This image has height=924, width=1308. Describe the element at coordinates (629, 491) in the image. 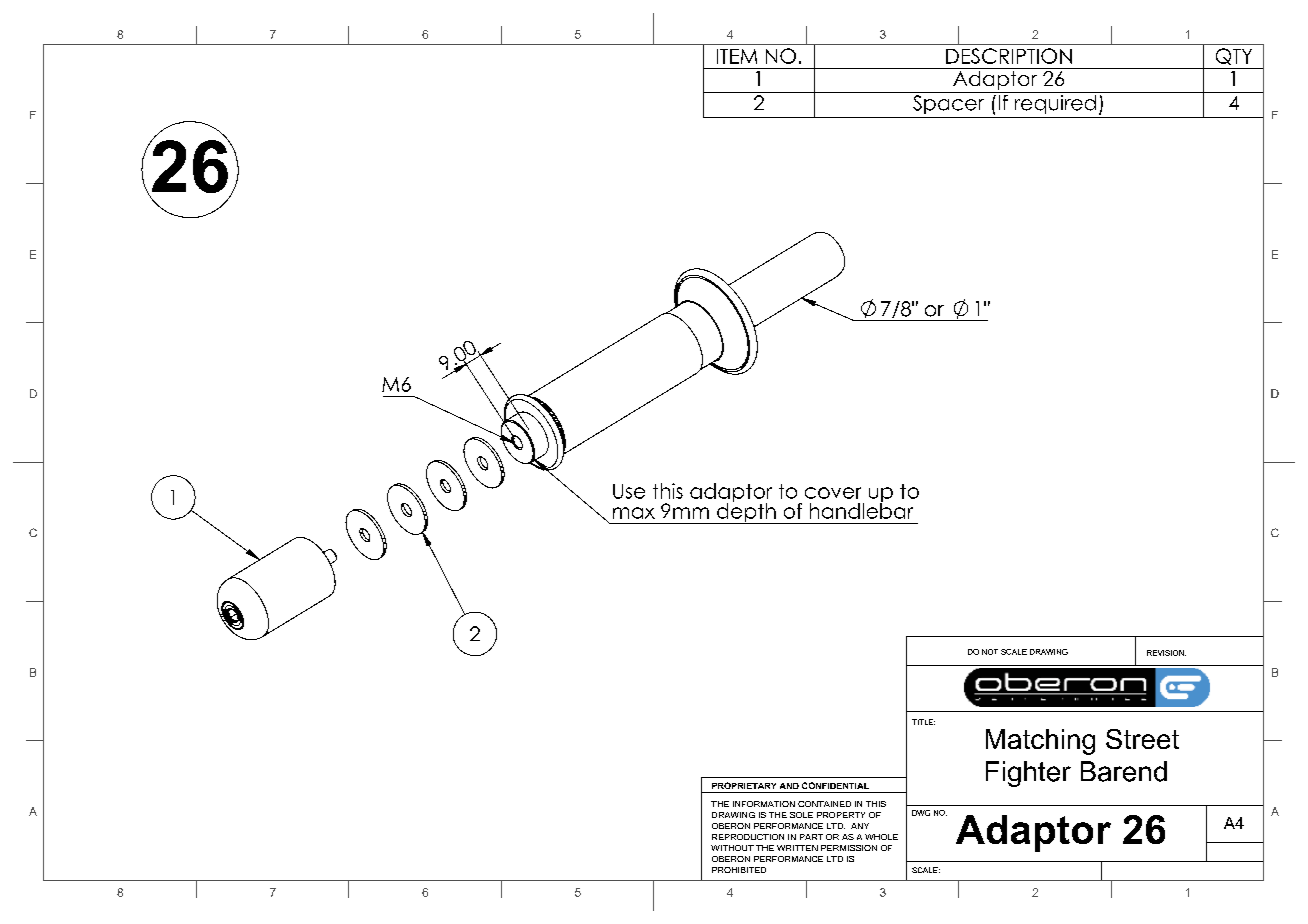

I see `Use` at that location.
